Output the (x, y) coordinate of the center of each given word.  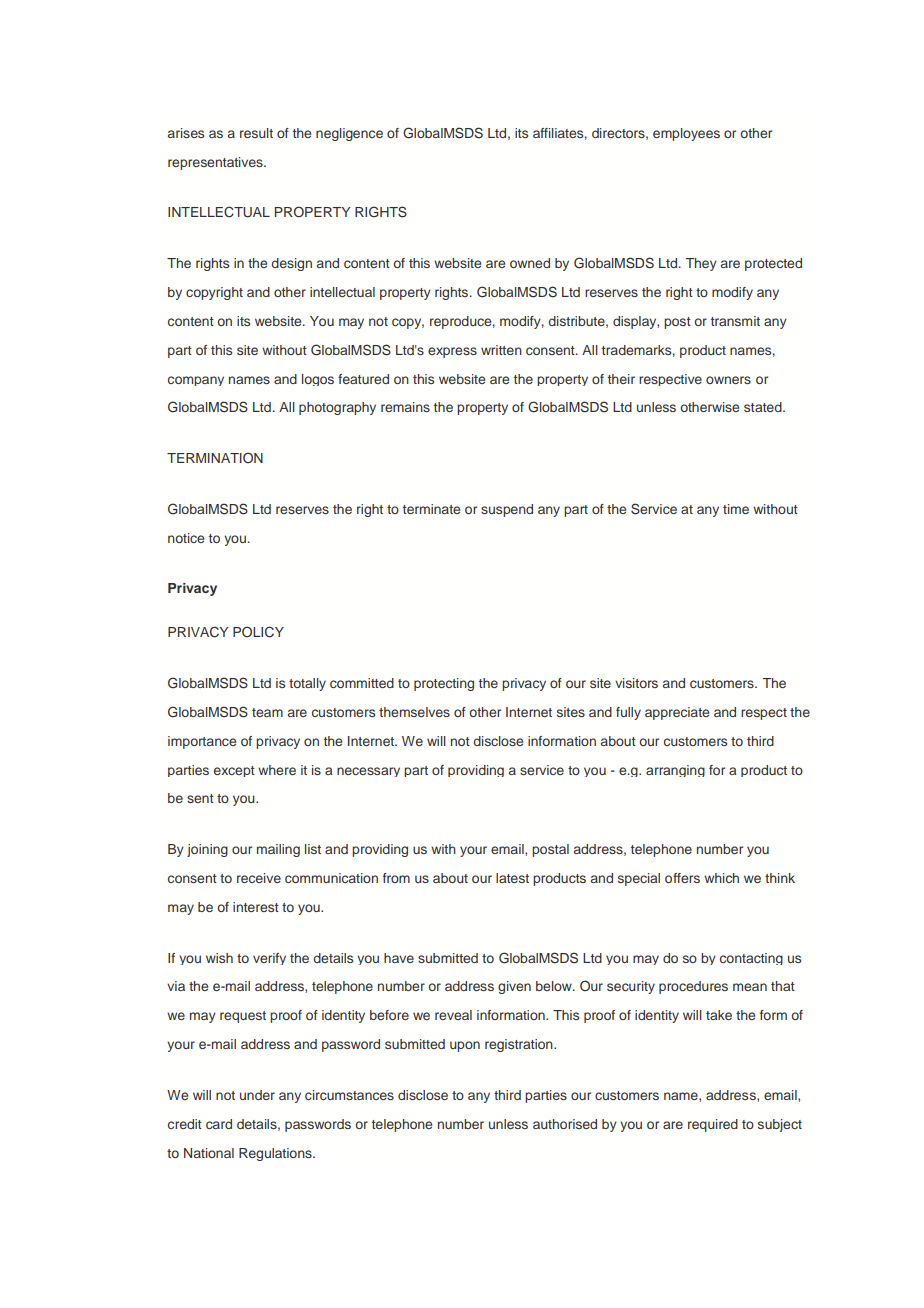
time (736, 509)
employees (686, 134)
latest (512, 878)
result (256, 133)
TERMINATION (215, 457)
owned (530, 263)
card (219, 1124)
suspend (507, 510)
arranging (675, 771)
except (234, 771)
